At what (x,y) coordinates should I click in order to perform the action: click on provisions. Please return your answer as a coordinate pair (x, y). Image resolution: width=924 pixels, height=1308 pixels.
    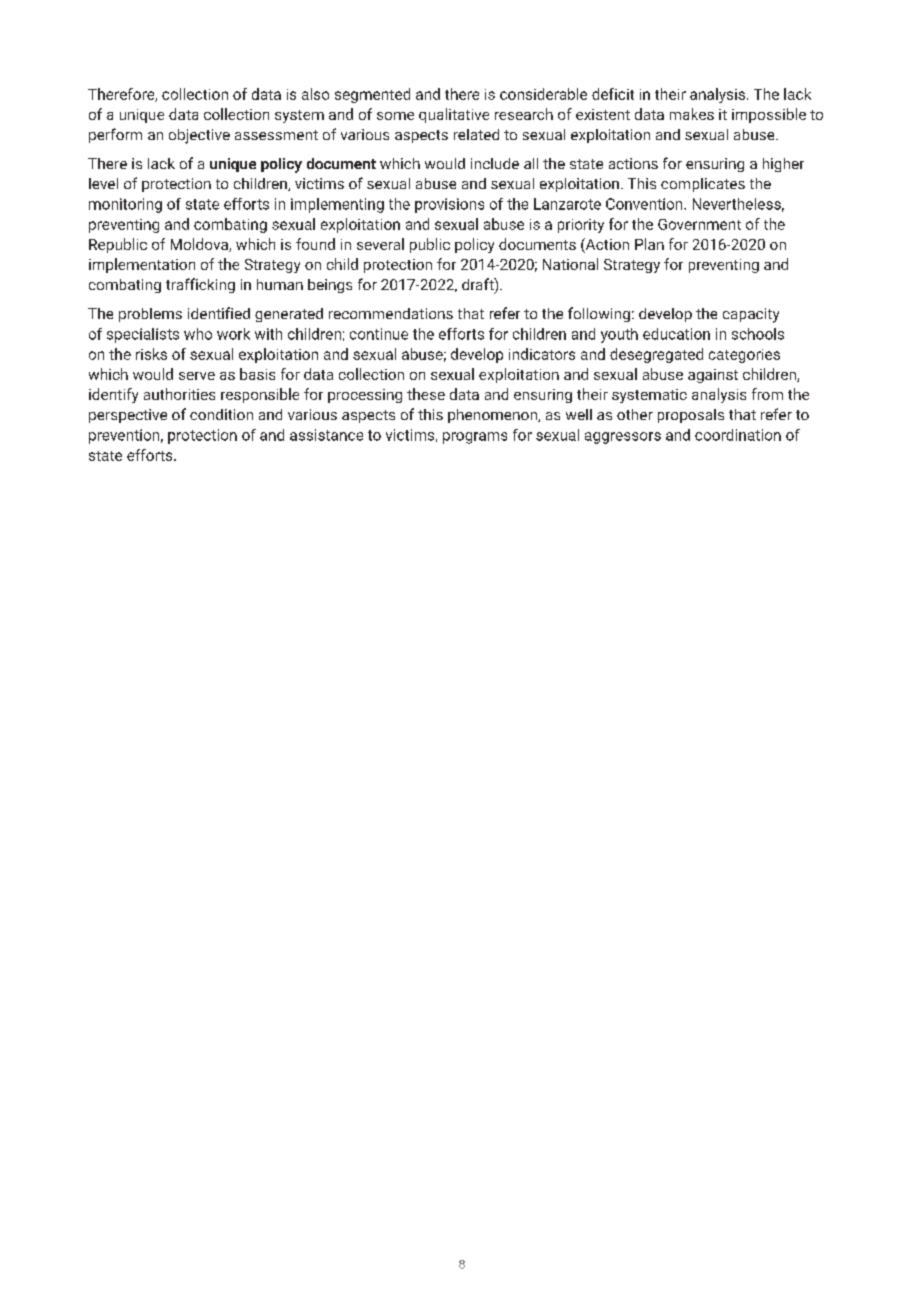
    Looking at the image, I should click on (449, 205).
